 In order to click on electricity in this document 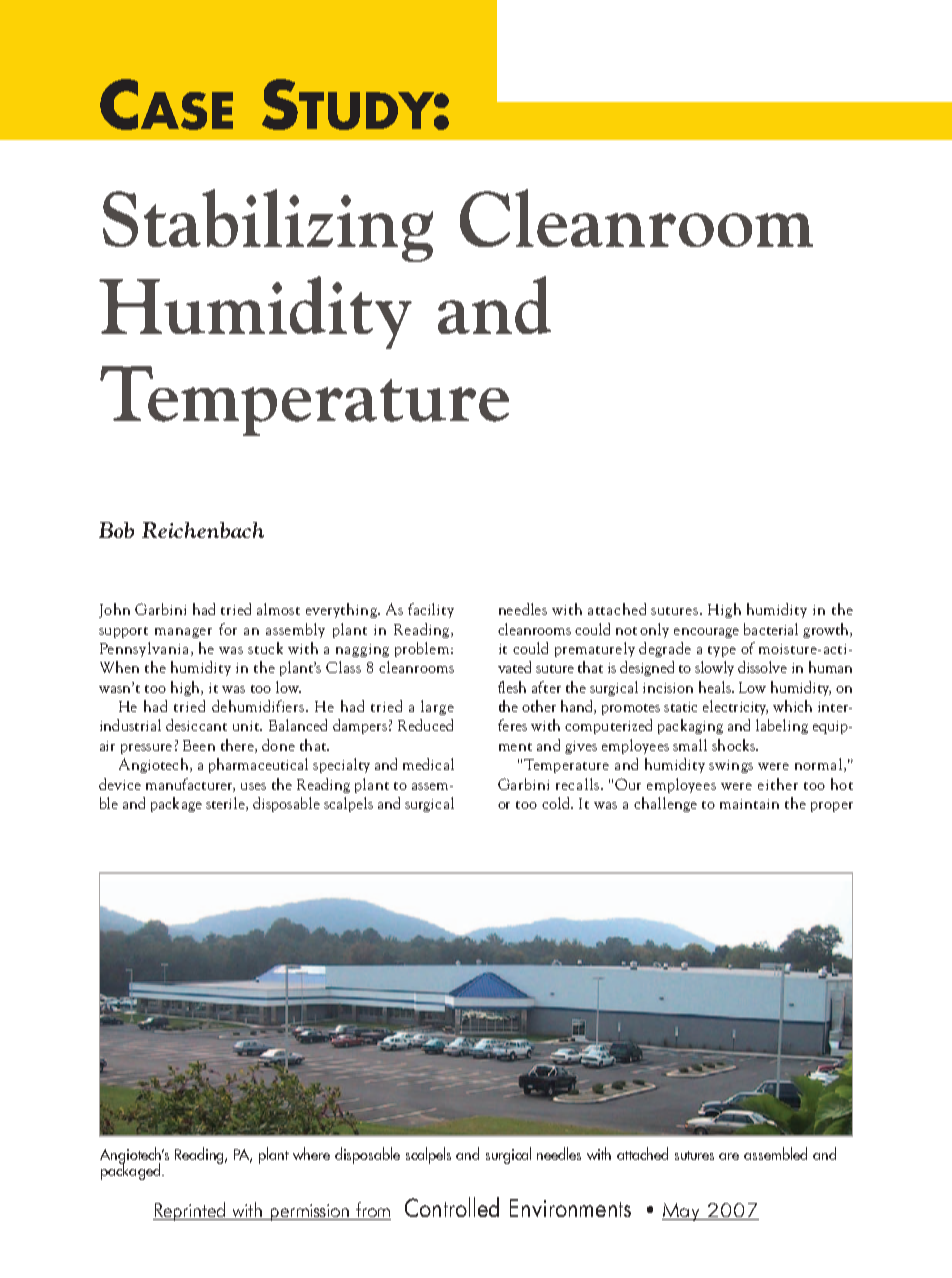, I will do `click(735, 707)`.
